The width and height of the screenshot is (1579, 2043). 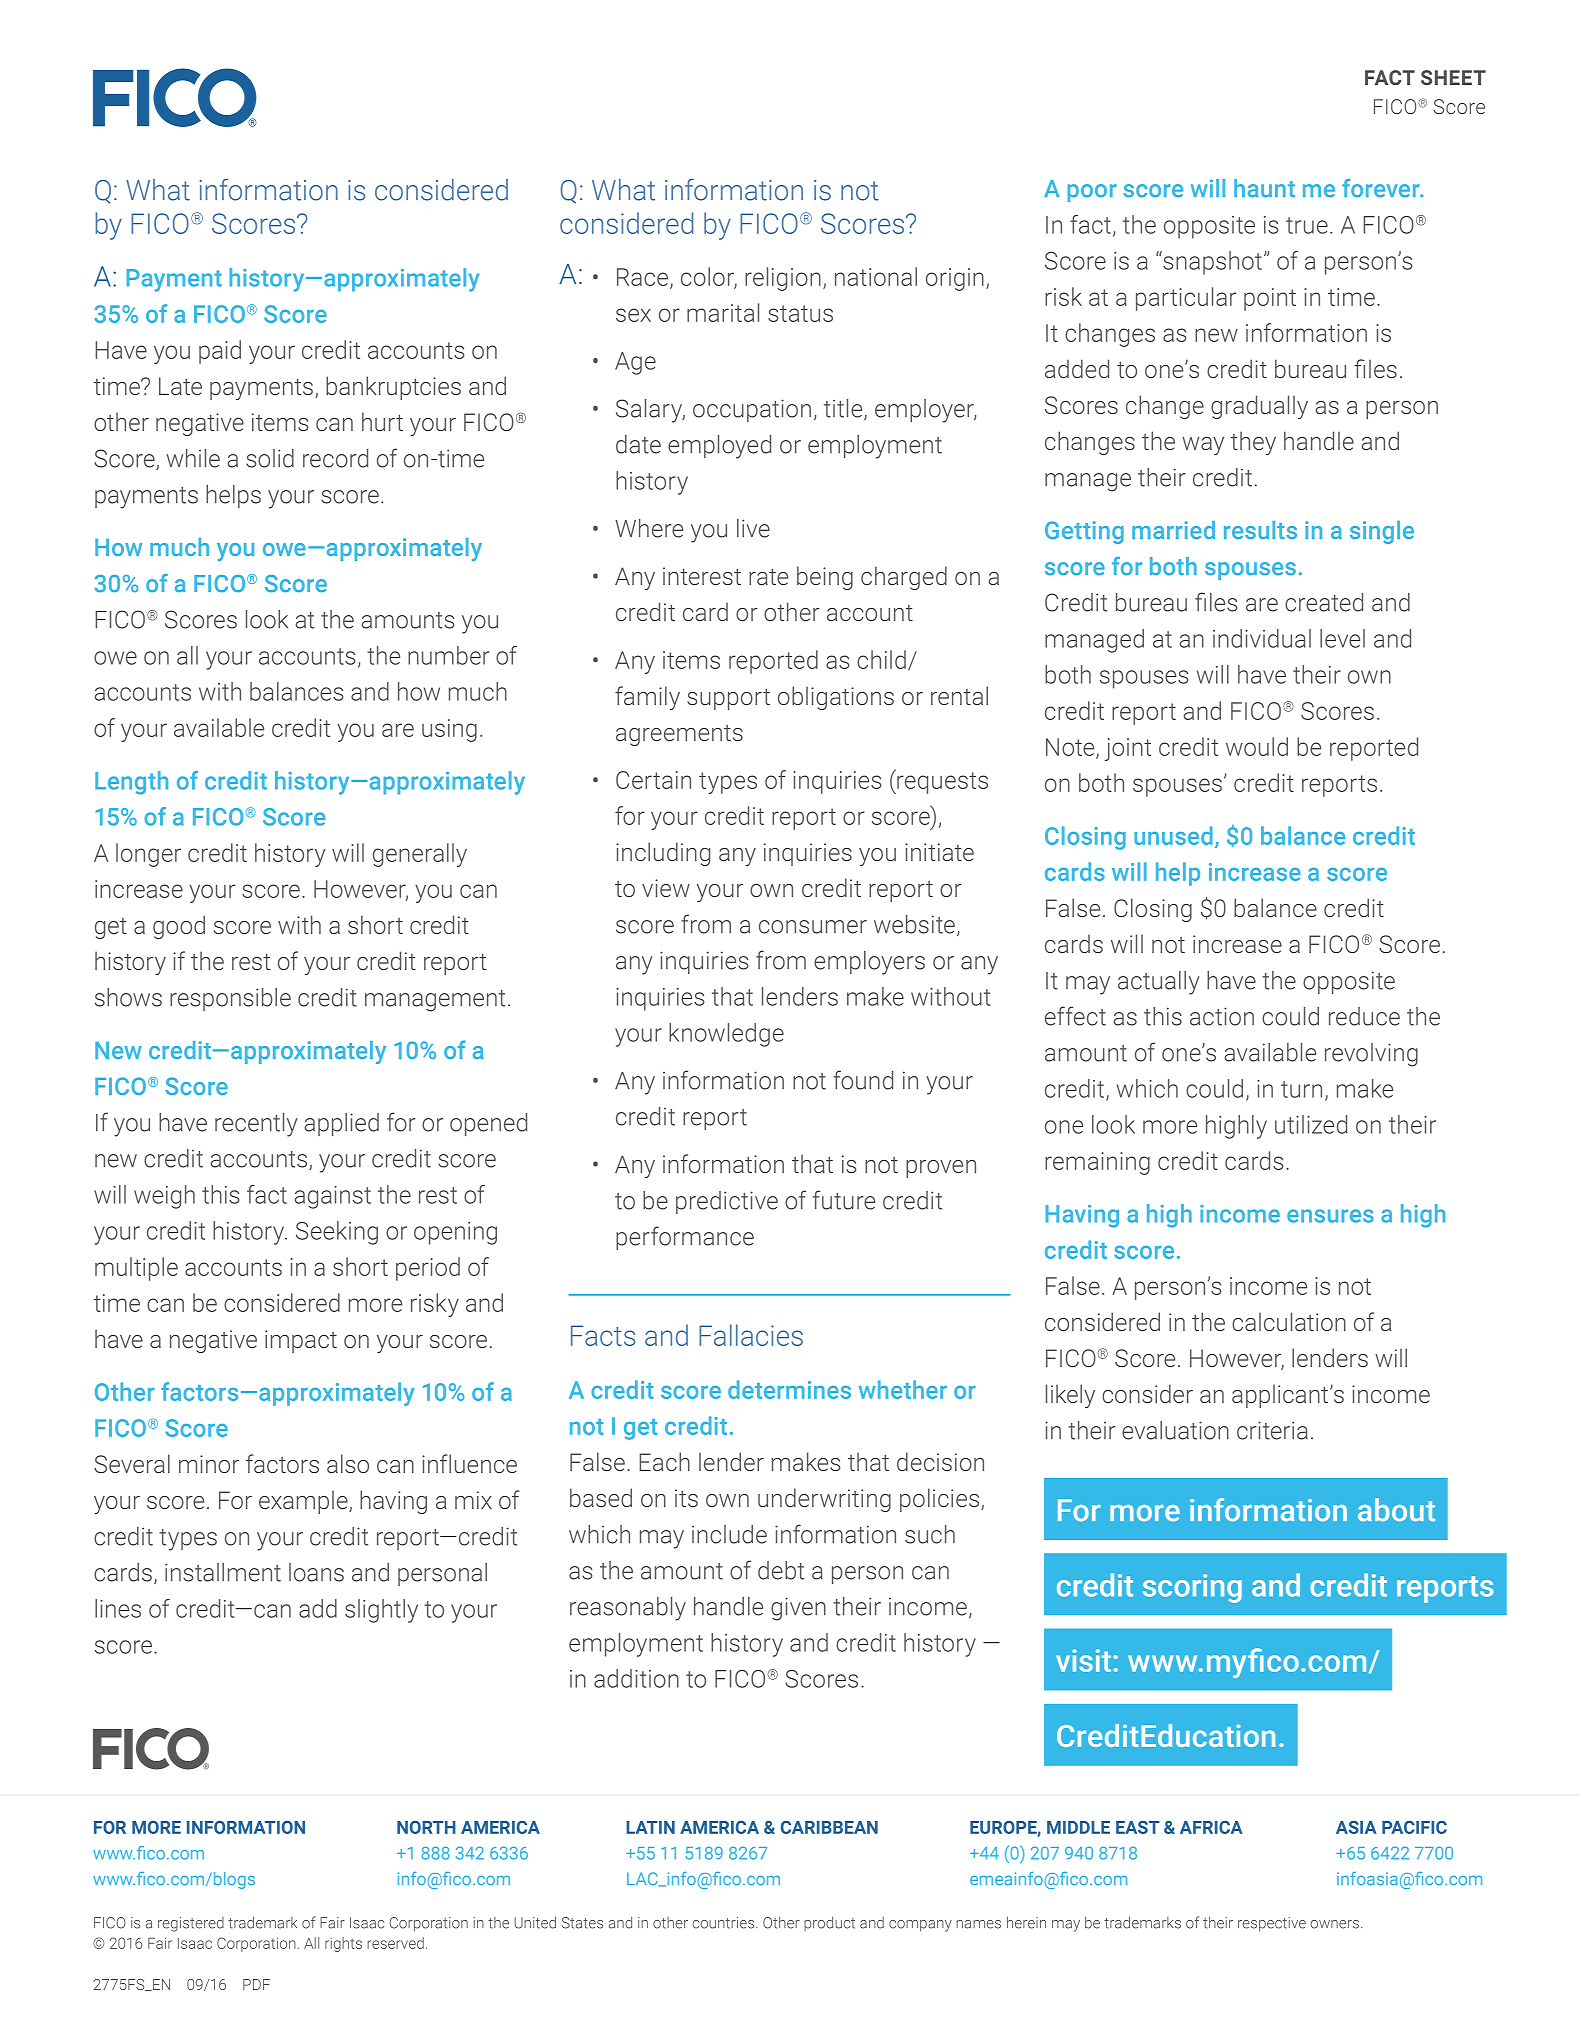 What do you see at coordinates (230, 999) in the screenshot?
I see `responsible` at bounding box center [230, 999].
